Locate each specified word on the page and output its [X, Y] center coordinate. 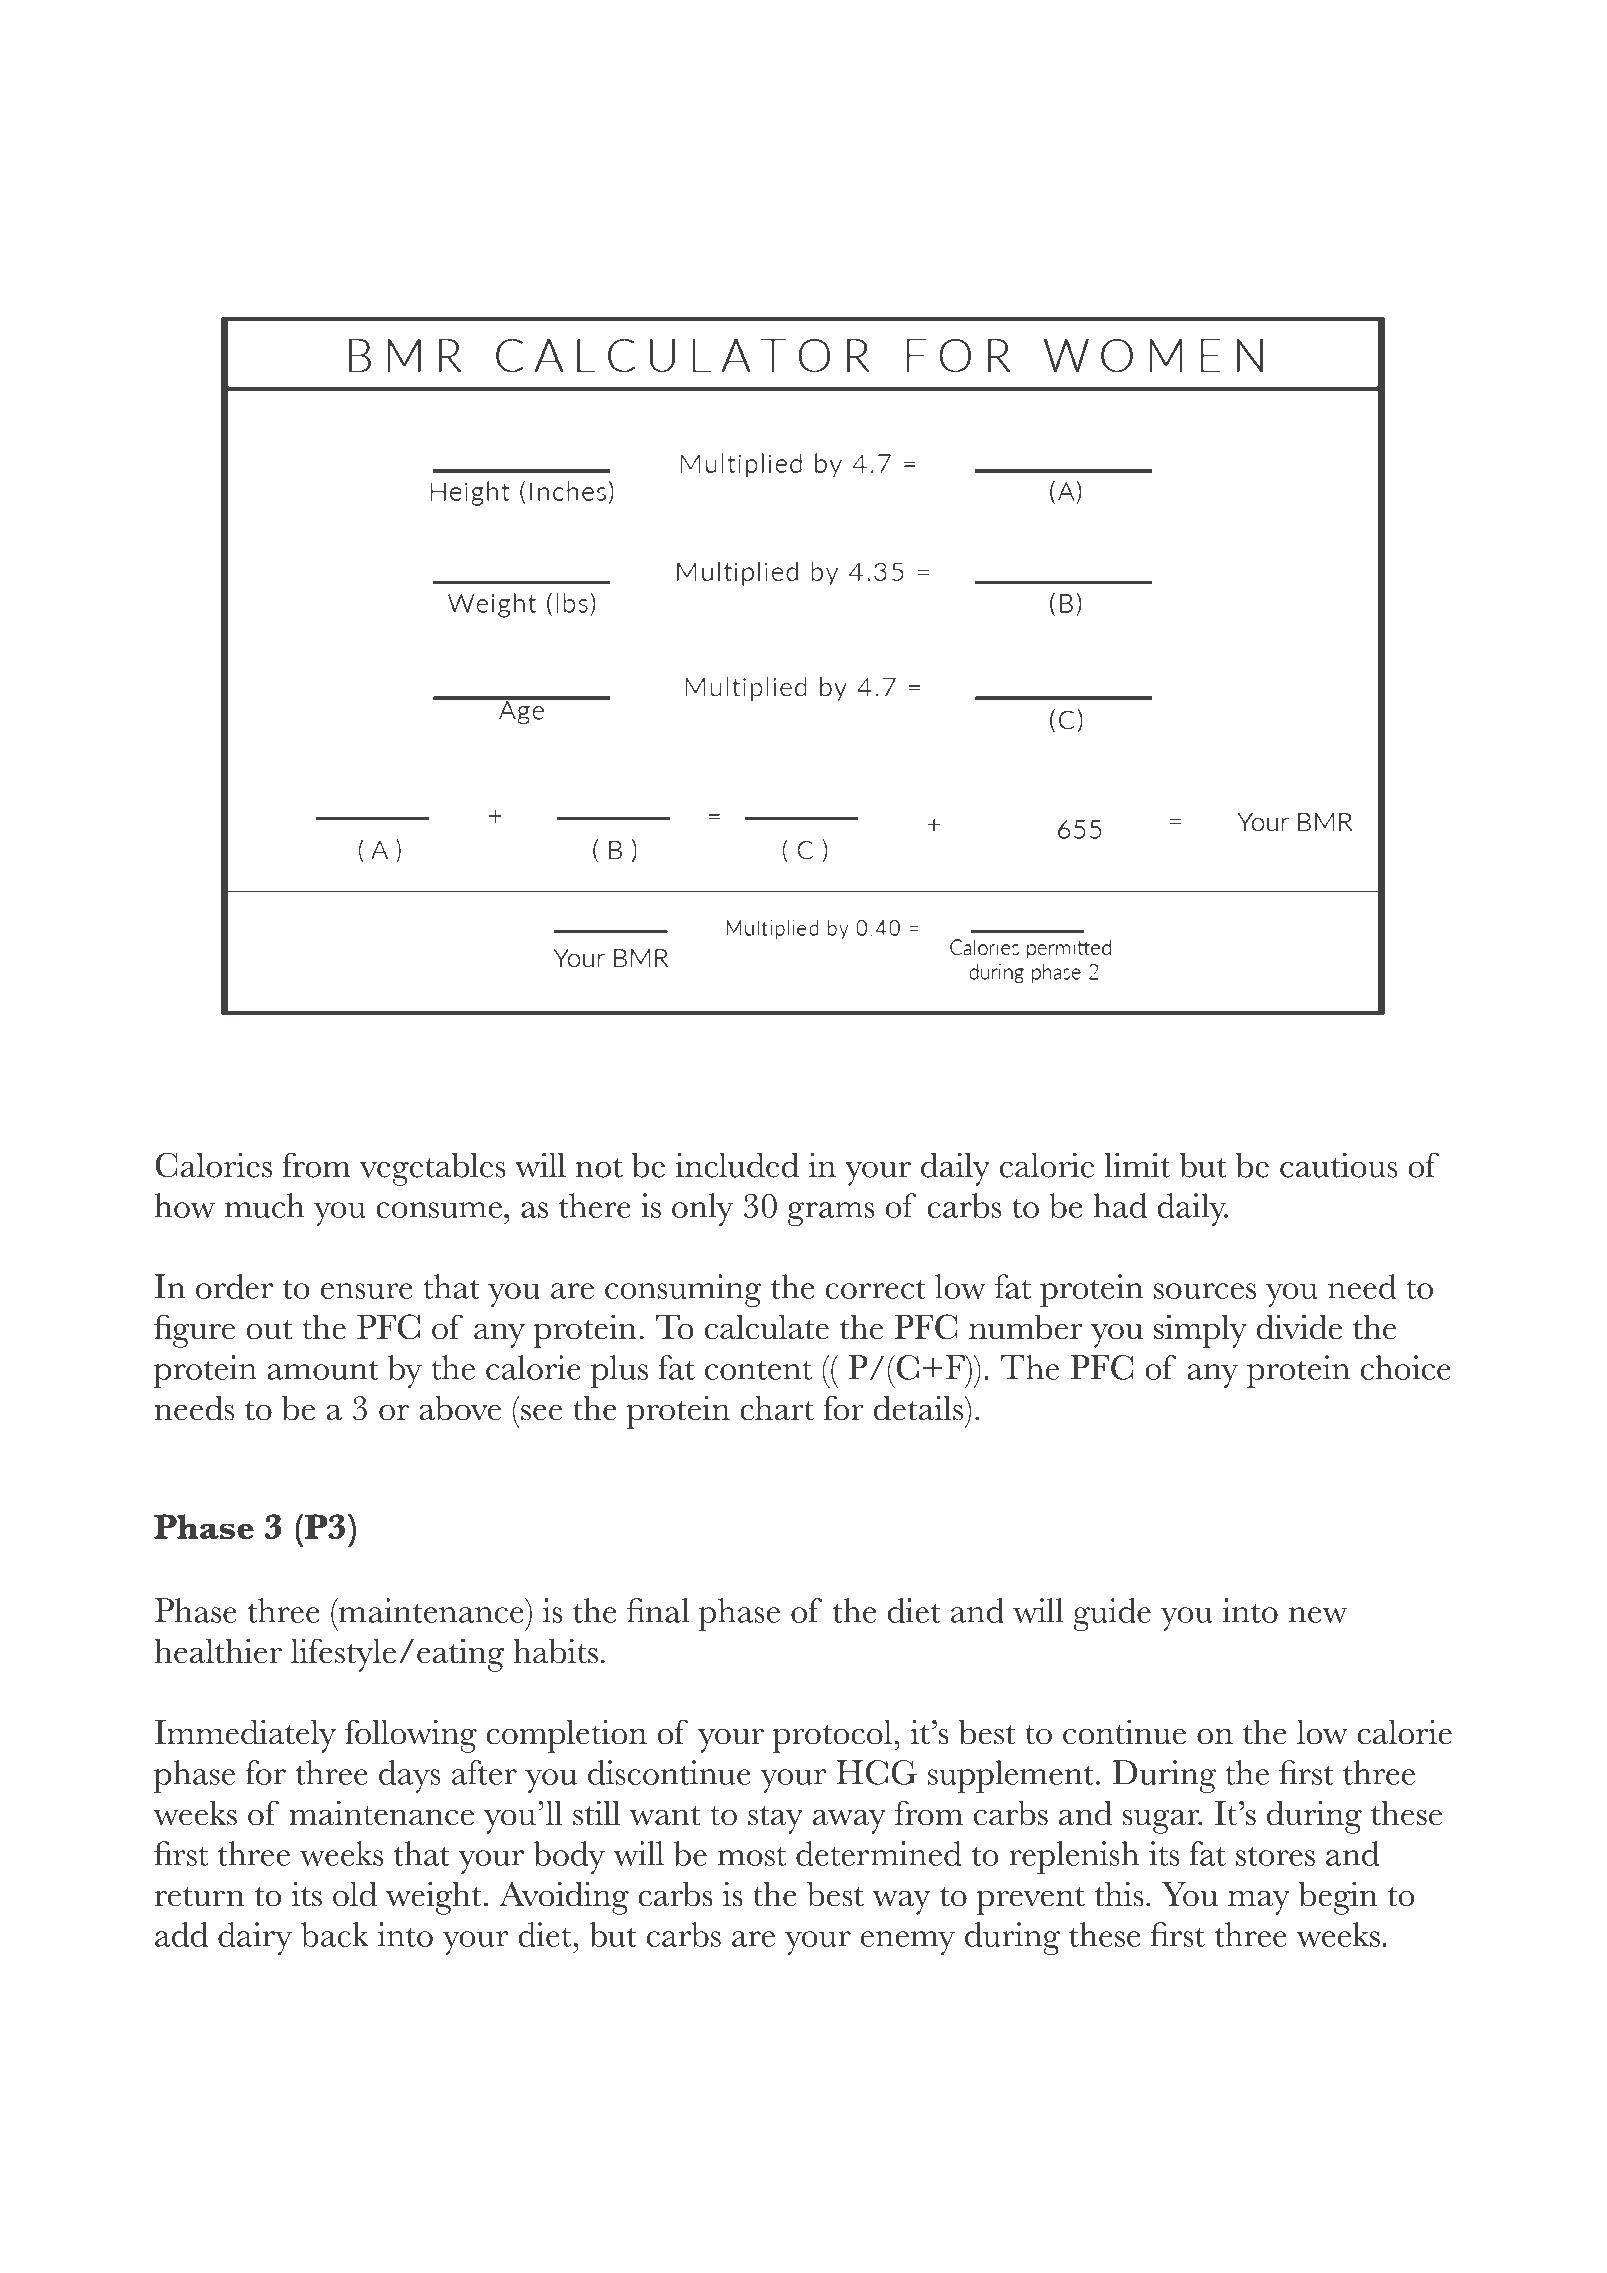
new [1318, 1615]
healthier [218, 1651]
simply [1200, 1331]
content [758, 1370]
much [264, 1205]
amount [323, 1370]
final [658, 1610]
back [335, 1934]
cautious [1338, 1165]
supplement [1011, 1776]
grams [831, 1214]
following [411, 1736]
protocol [832, 1736]
